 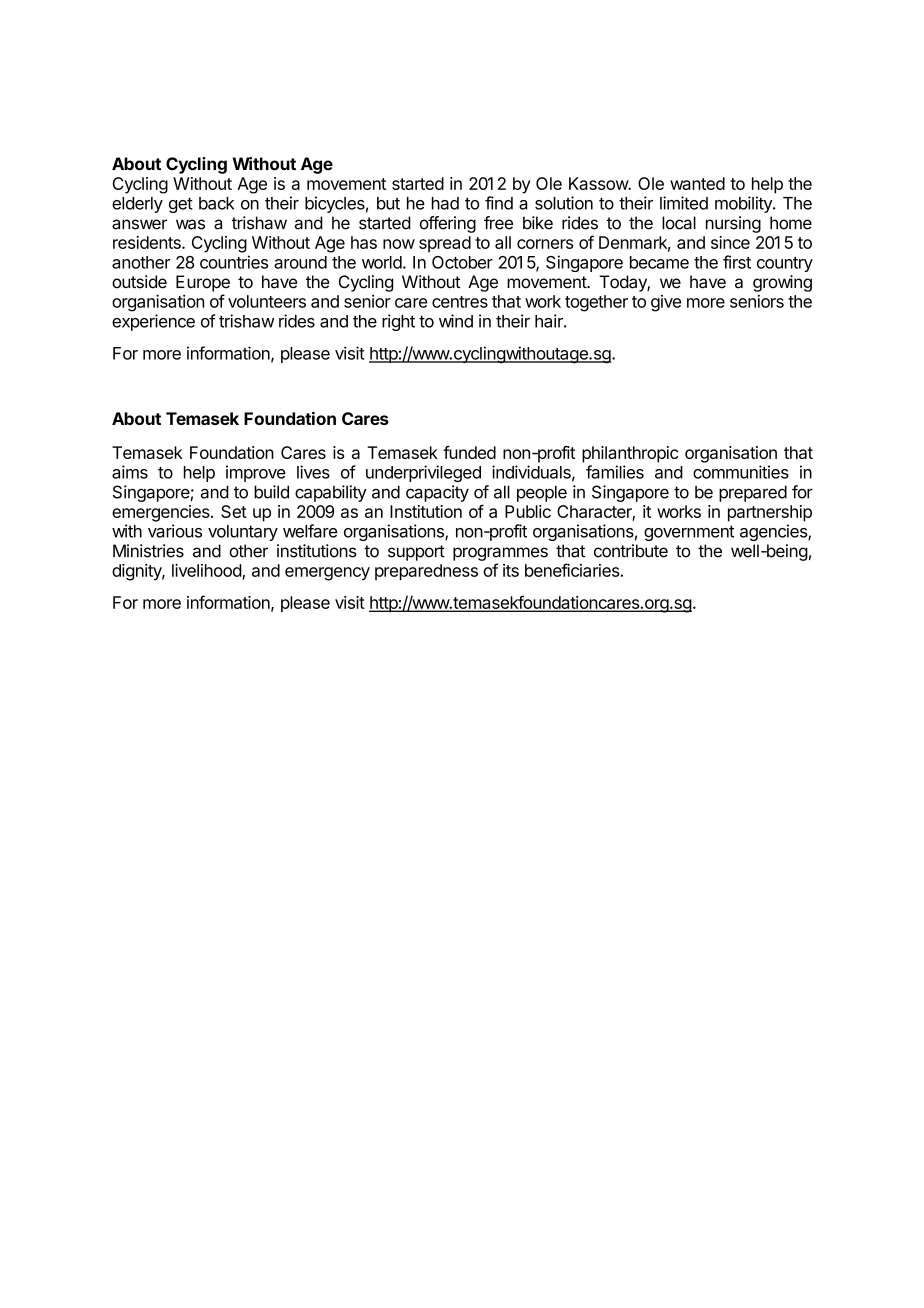 I want to click on wind, so click(x=456, y=321).
